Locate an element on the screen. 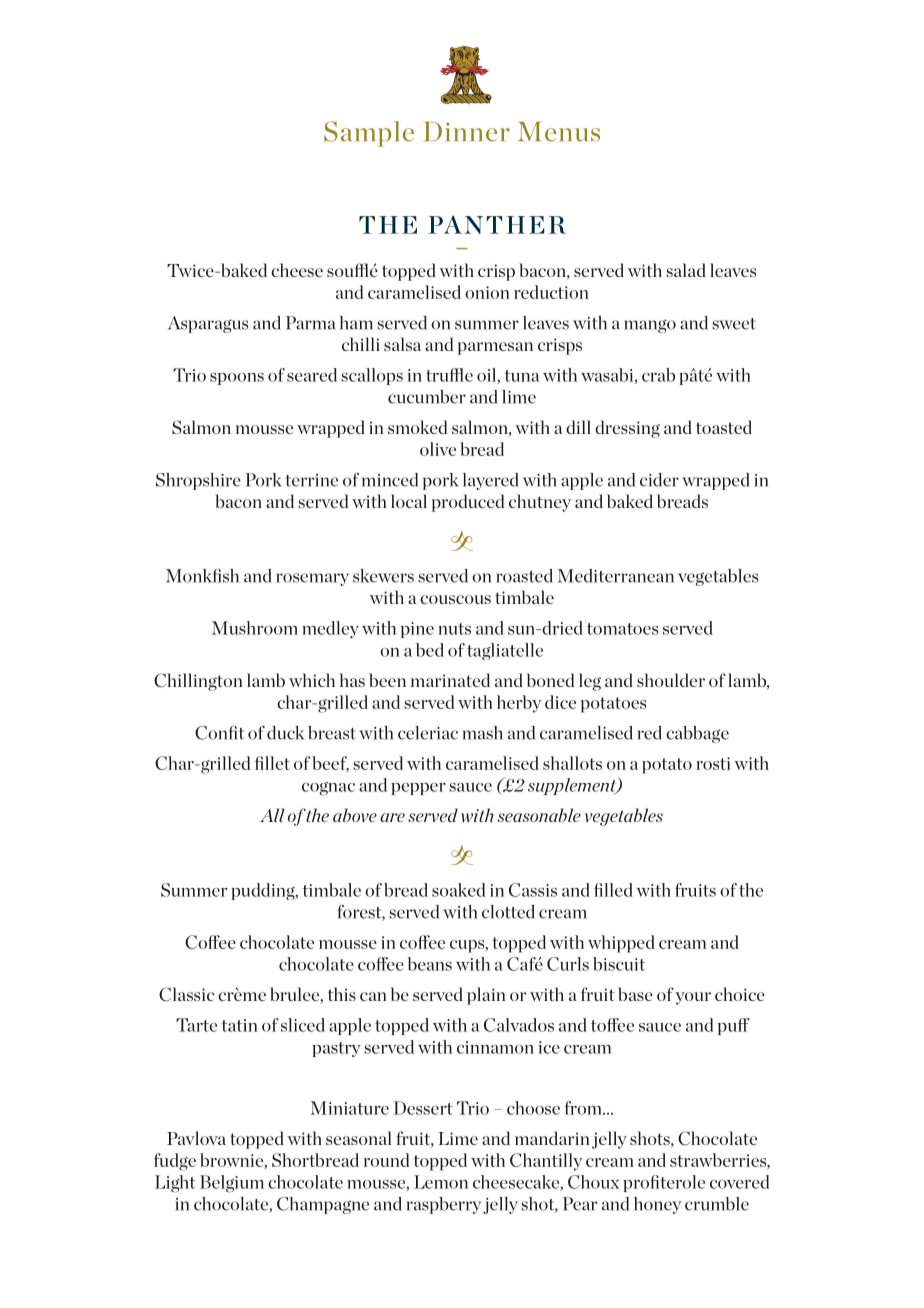 The image size is (924, 1308). Sample is located at coordinates (369, 134).
